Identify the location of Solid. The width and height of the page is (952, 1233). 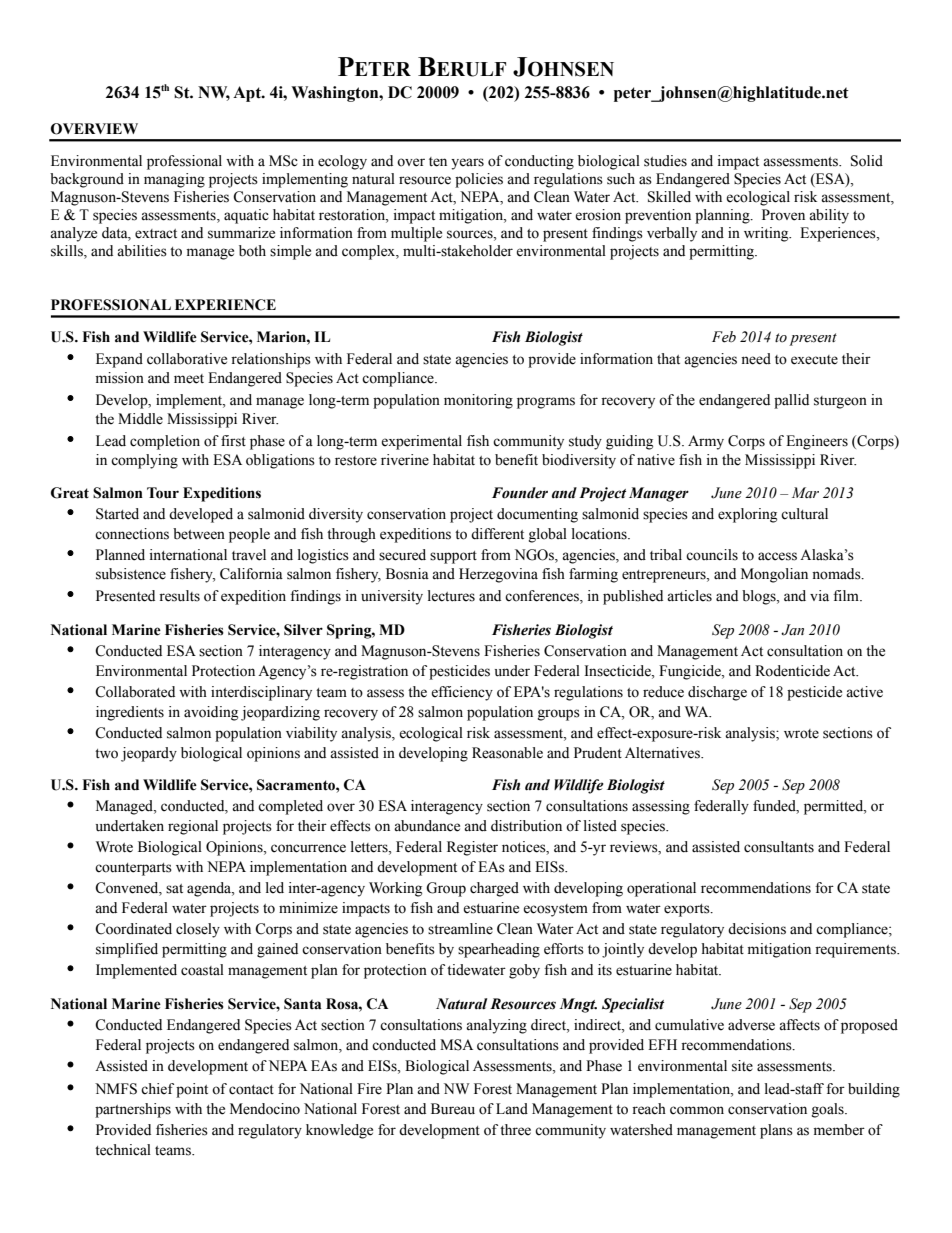
(867, 161).
